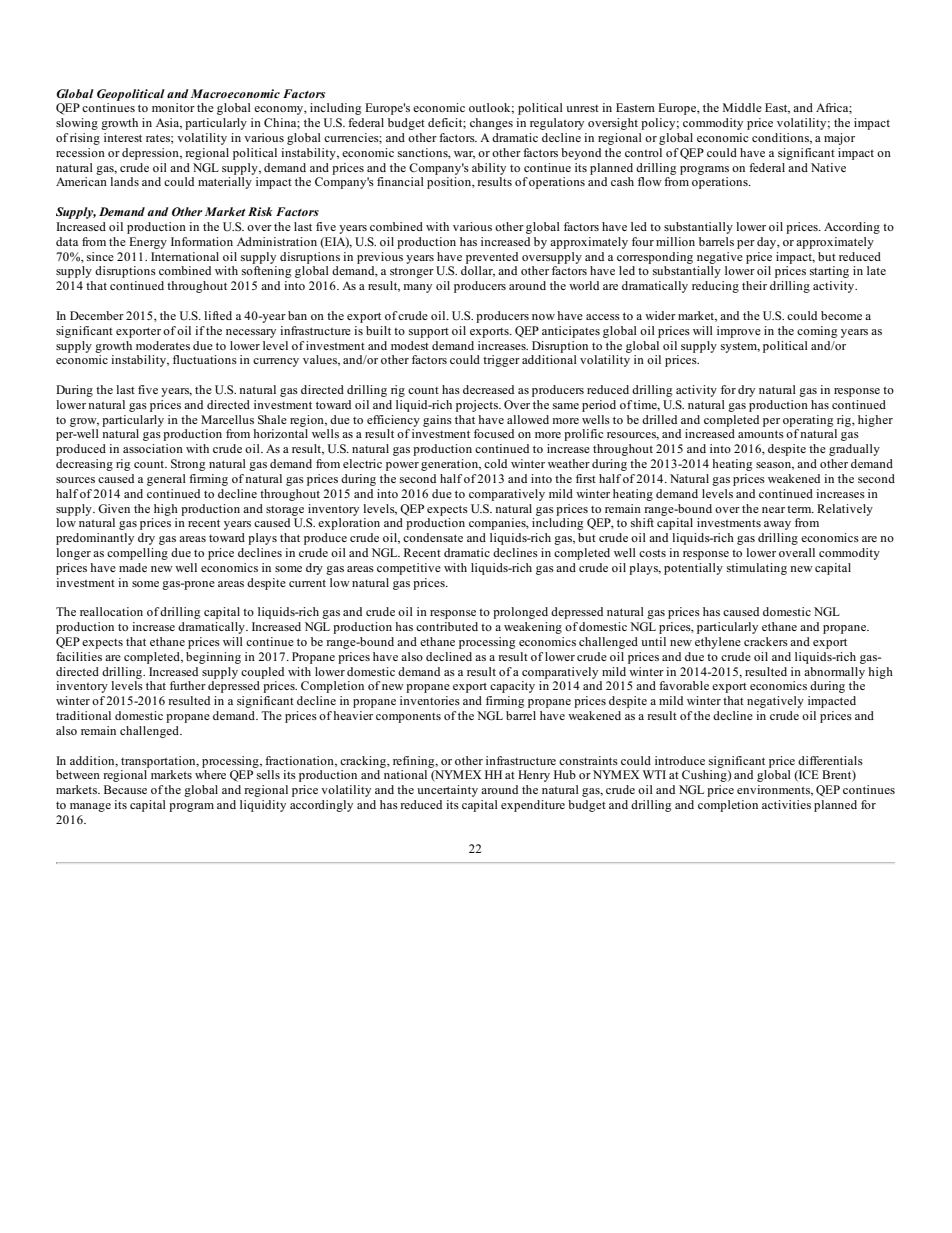  Describe the element at coordinates (409, 569) in the document. I see `competitive` at that location.
